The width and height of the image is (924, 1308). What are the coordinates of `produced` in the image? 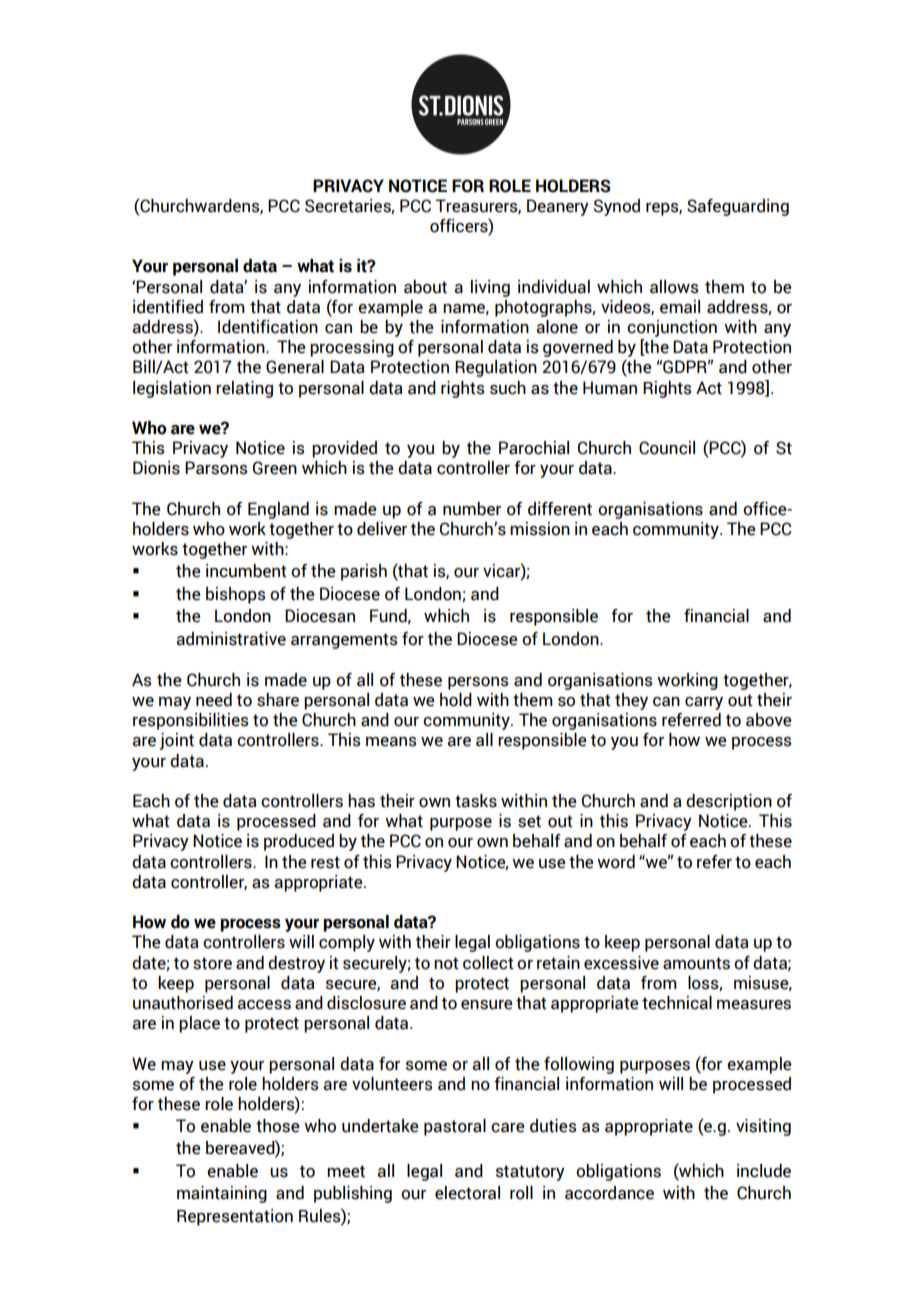 It's located at (299, 842).
